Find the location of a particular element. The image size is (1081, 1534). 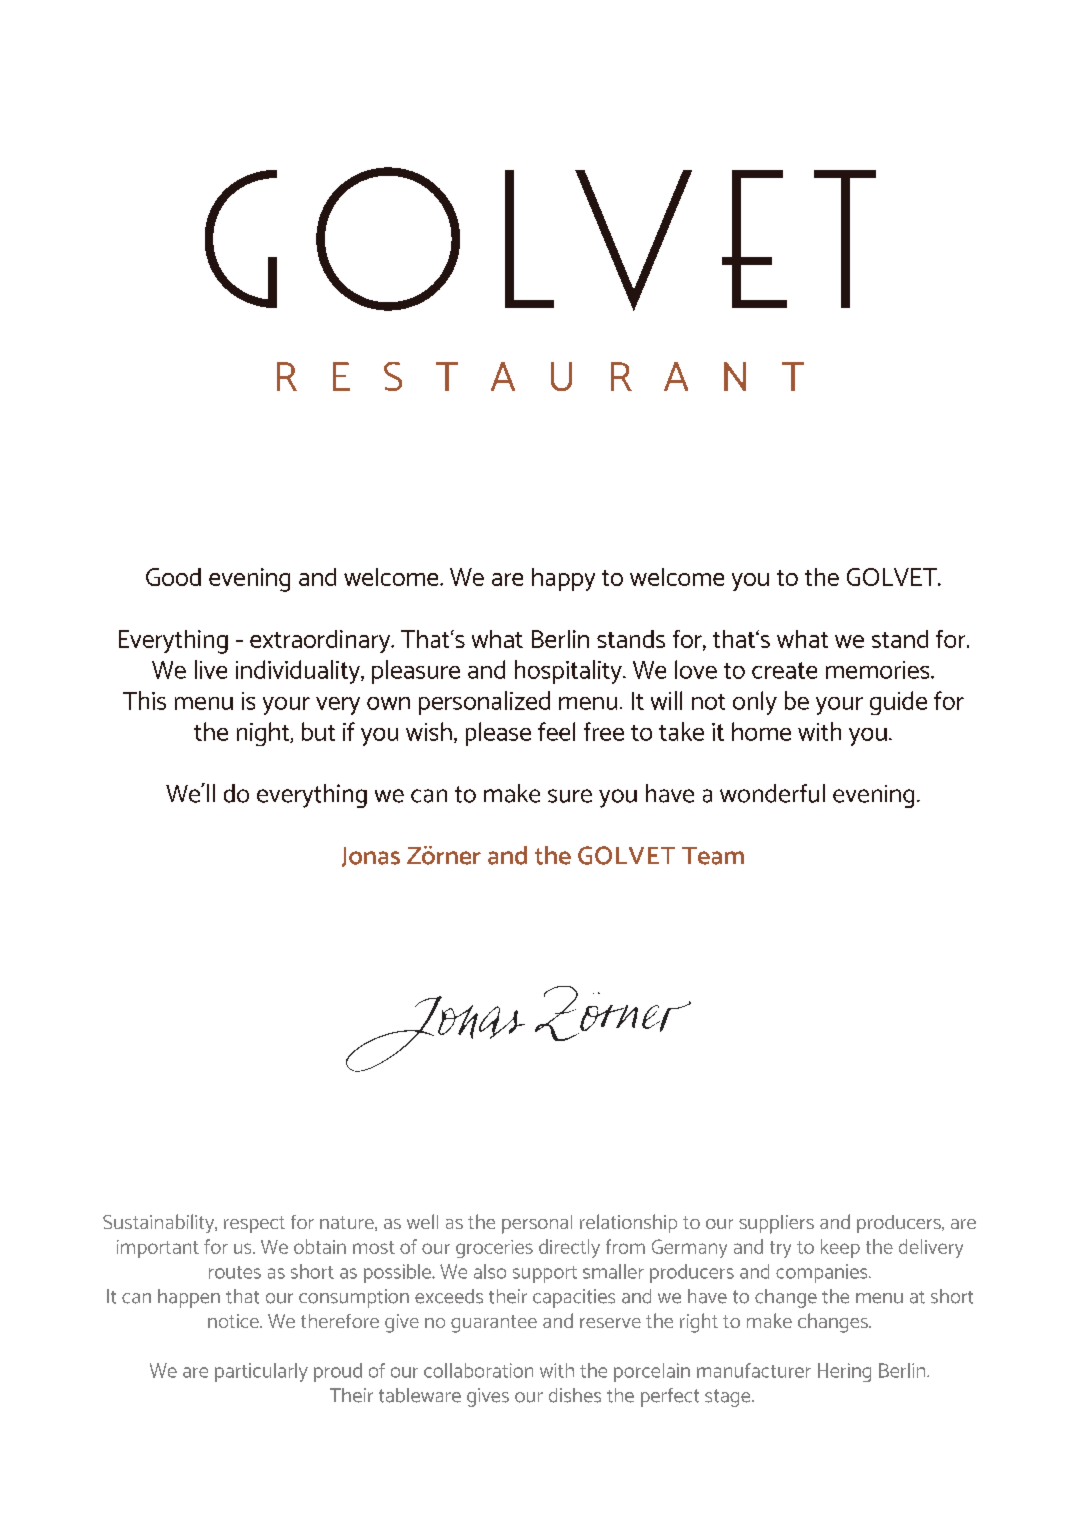

particularly is located at coordinates (261, 1372).
